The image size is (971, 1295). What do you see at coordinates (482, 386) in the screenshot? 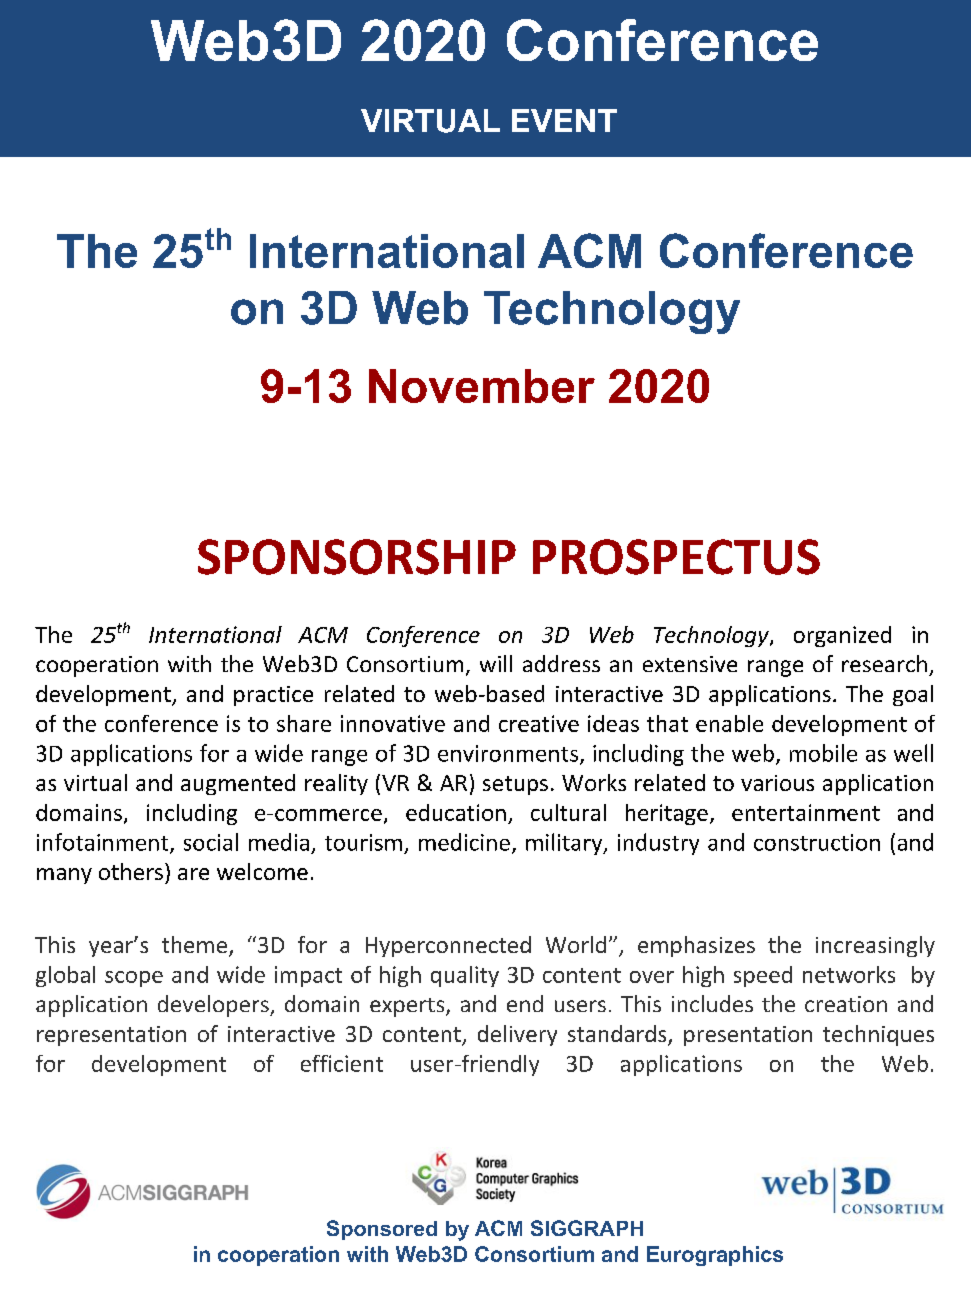
I see `November` at bounding box center [482, 386].
